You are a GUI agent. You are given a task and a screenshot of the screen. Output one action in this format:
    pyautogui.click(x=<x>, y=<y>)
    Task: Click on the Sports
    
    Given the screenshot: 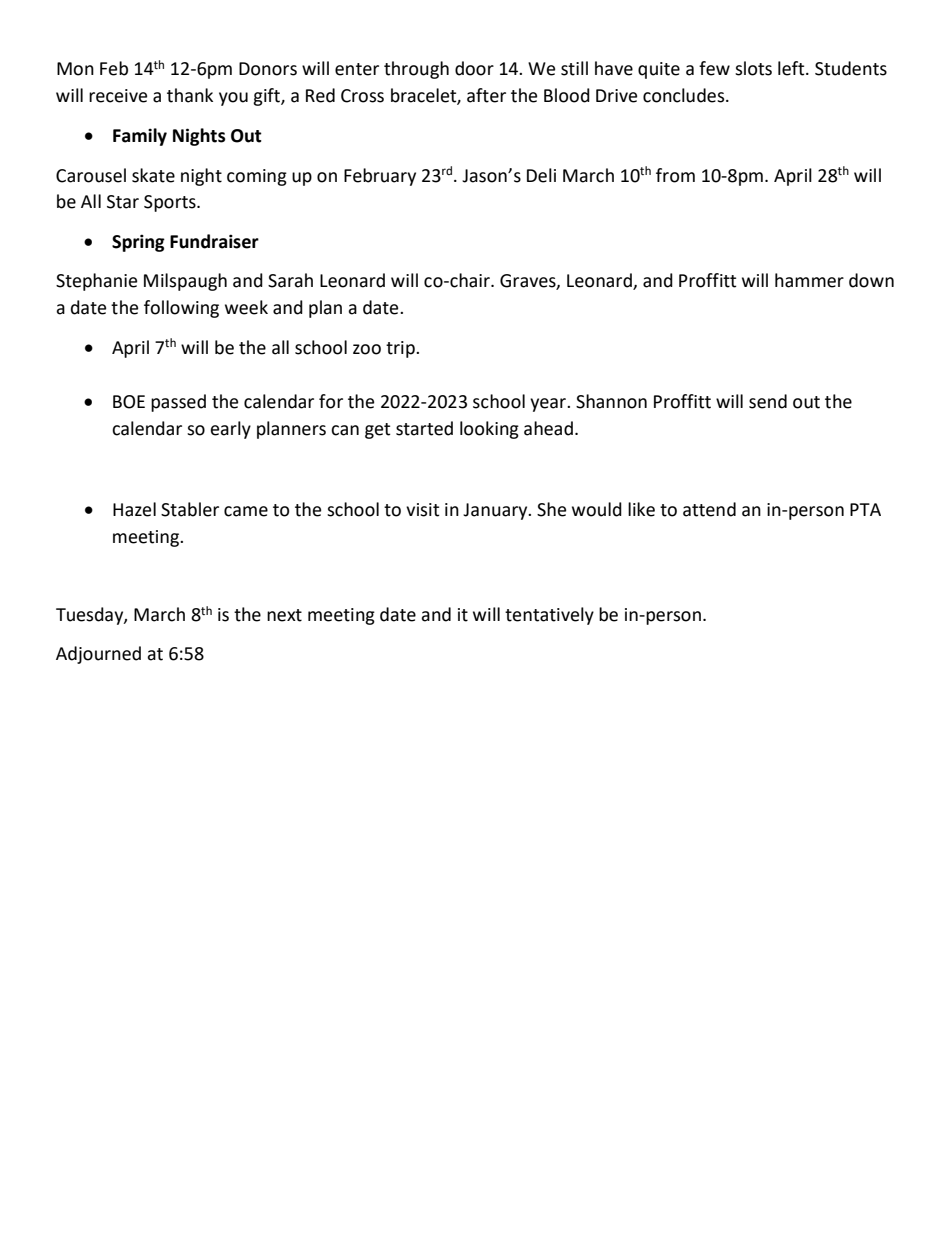 What is the action you would take?
    pyautogui.click(x=171, y=203)
